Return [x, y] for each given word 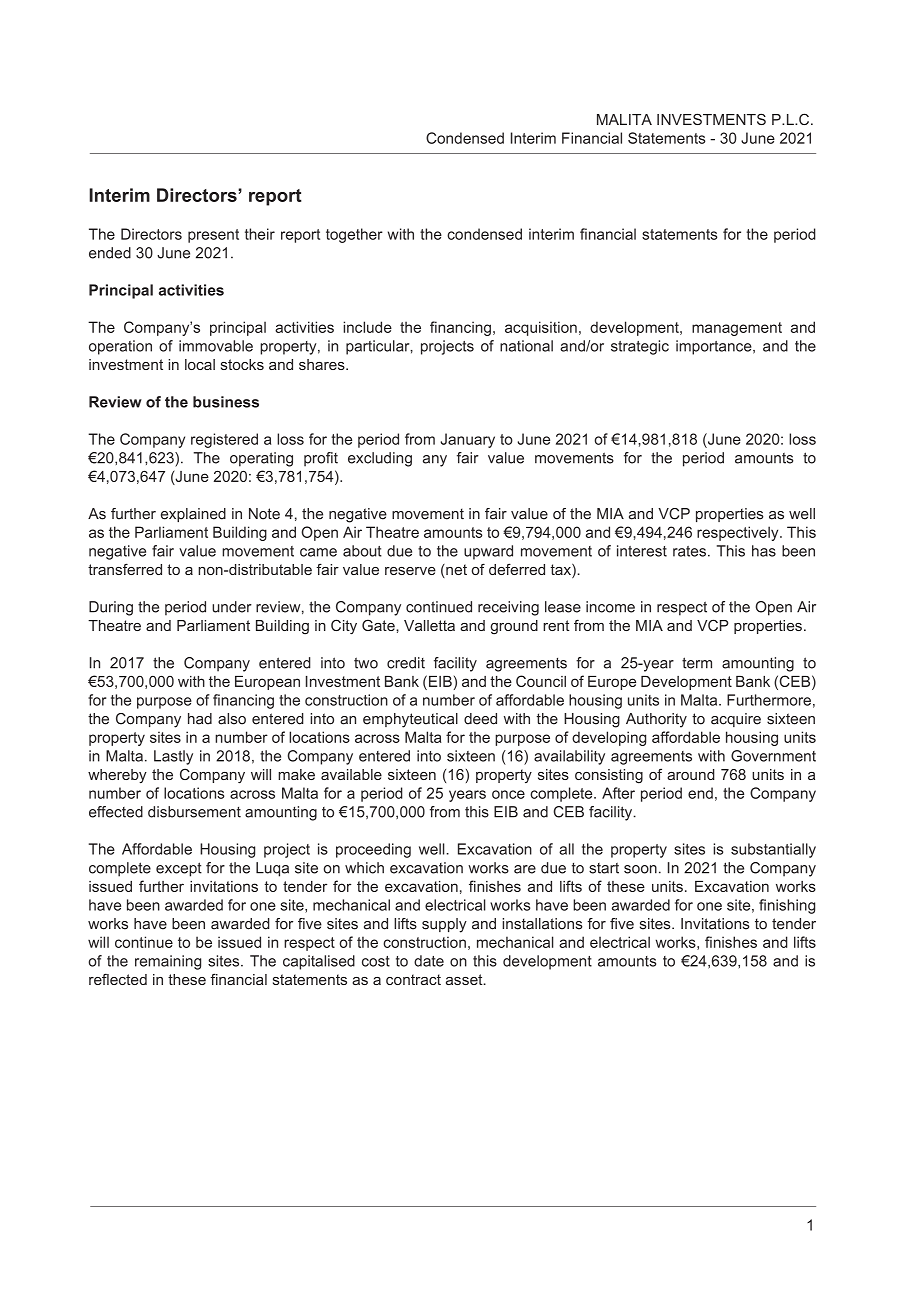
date [429, 961]
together [354, 235]
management [737, 329]
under [232, 607]
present [213, 236]
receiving [508, 608]
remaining [168, 962]
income [610, 607]
